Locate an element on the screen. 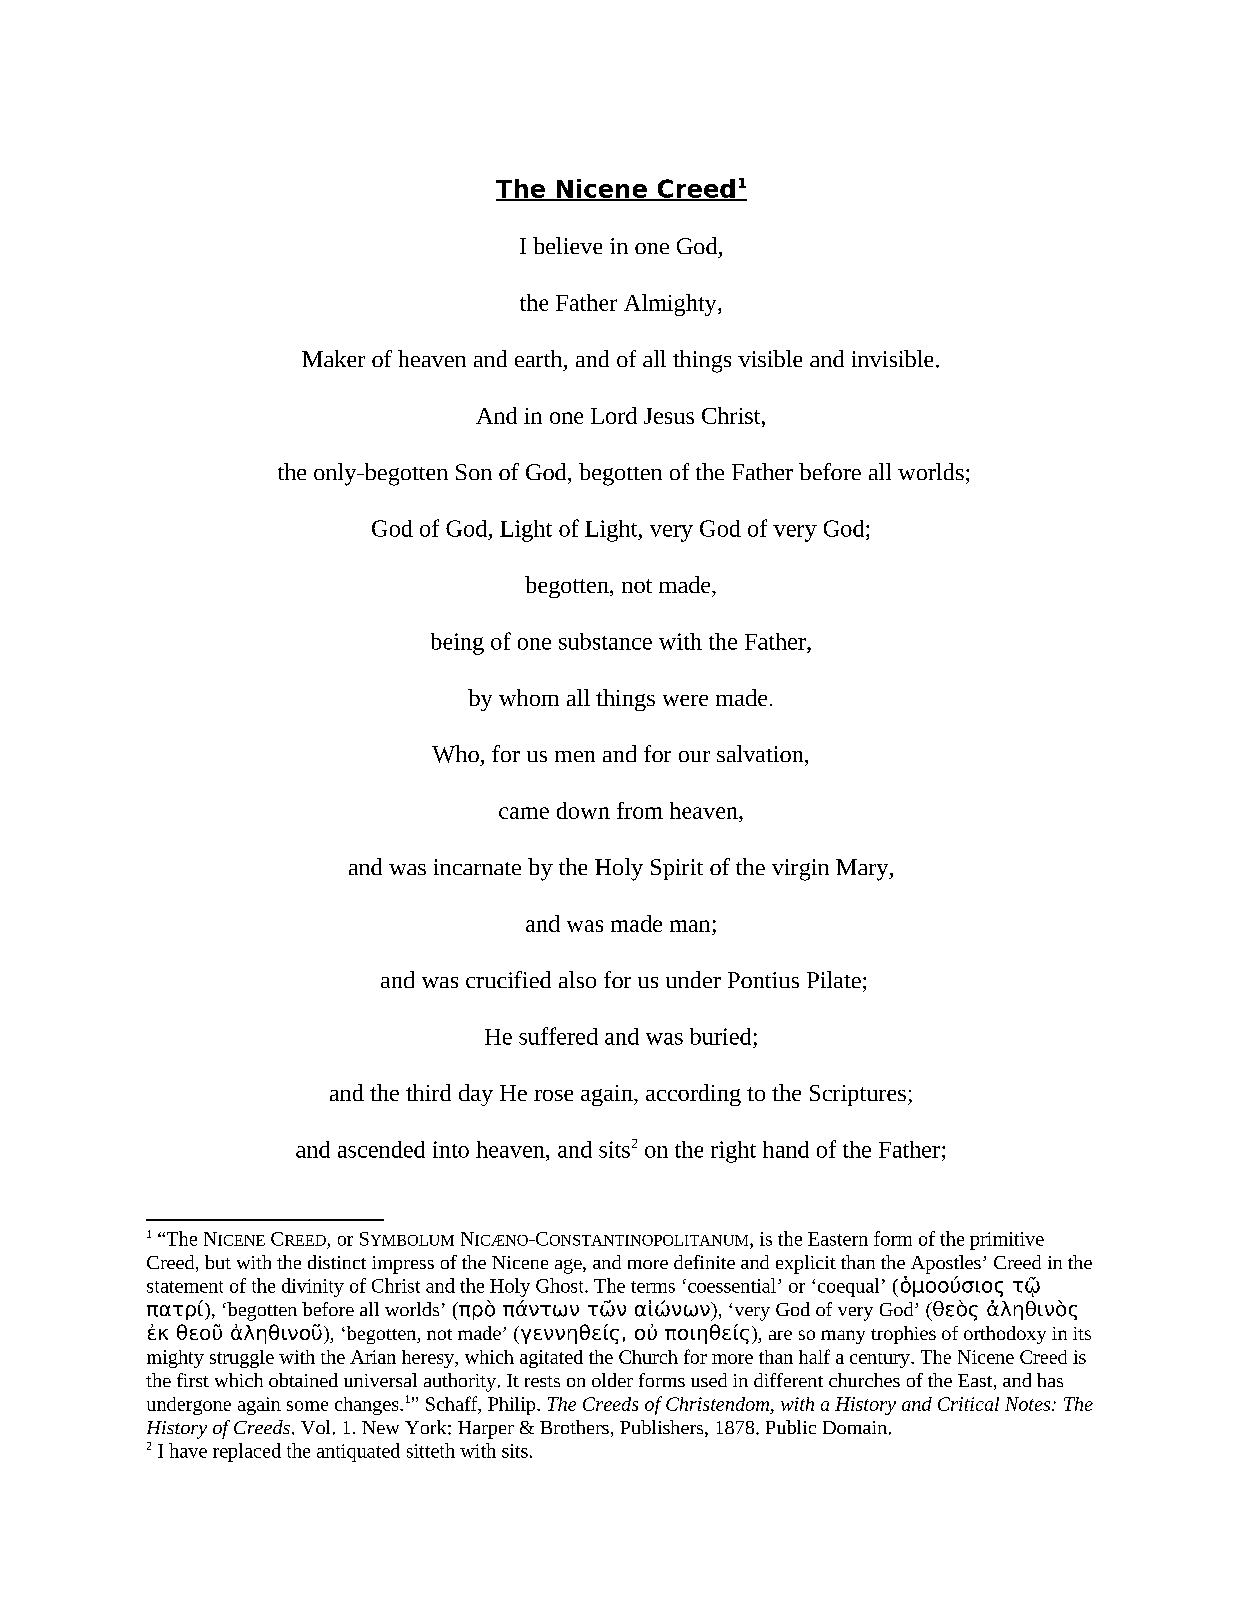 The width and height of the screenshot is (1242, 1608). substance is located at coordinates (605, 641).
